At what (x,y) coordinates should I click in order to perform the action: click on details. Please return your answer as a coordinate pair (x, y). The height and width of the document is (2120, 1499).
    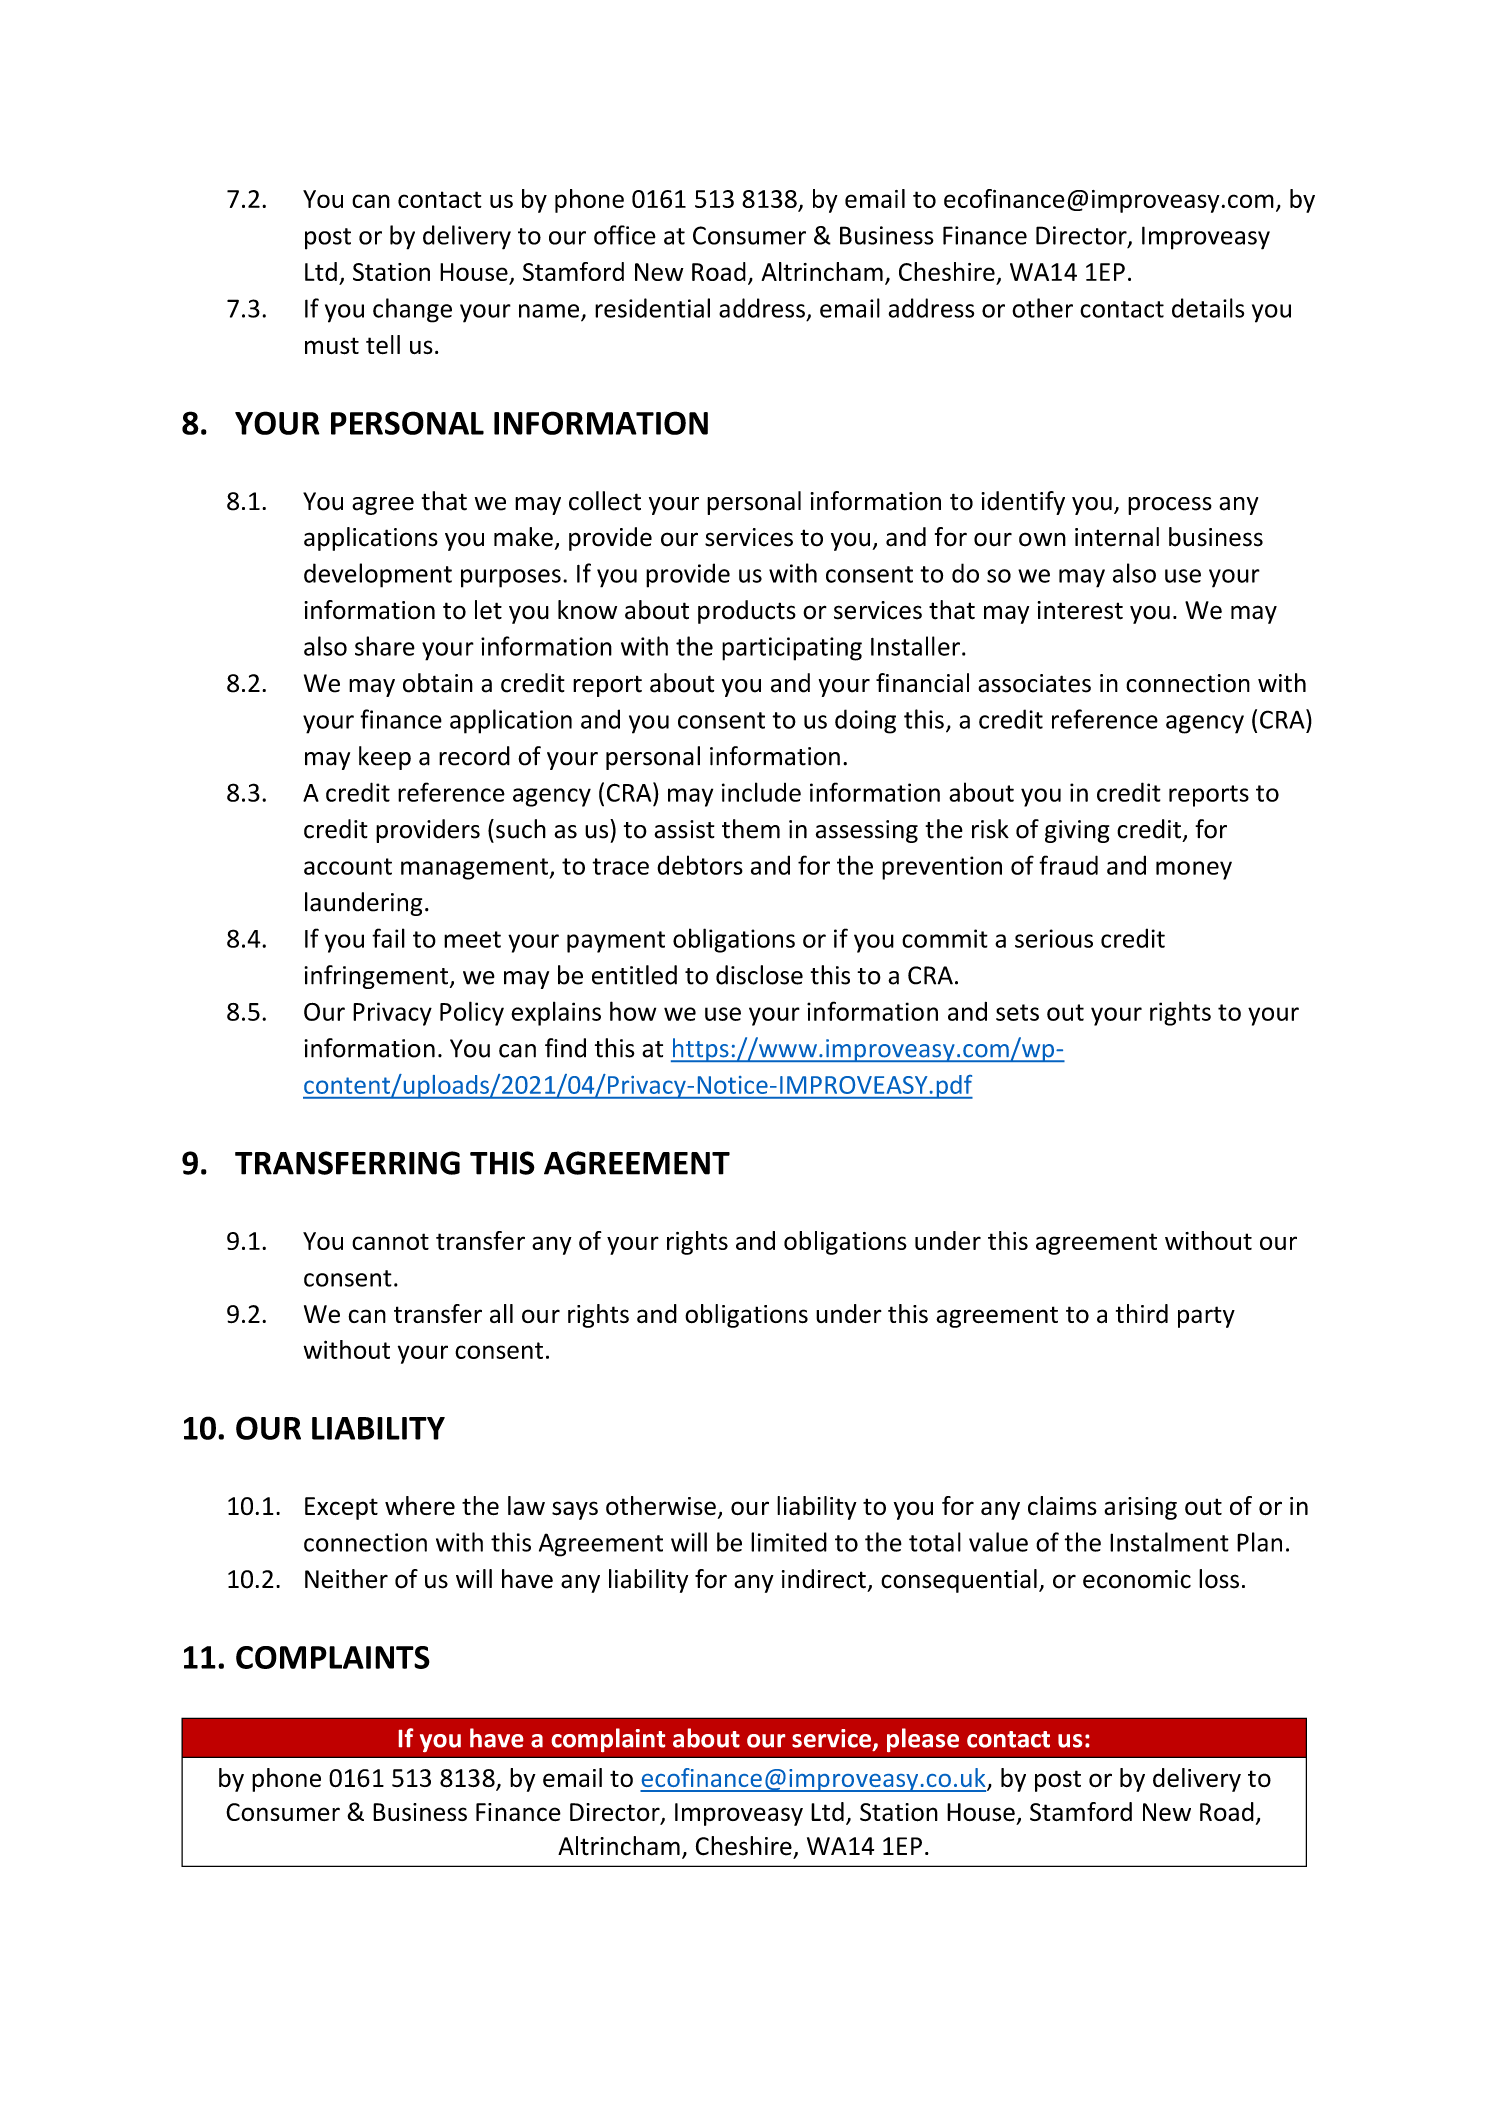
    Looking at the image, I should click on (1208, 308).
